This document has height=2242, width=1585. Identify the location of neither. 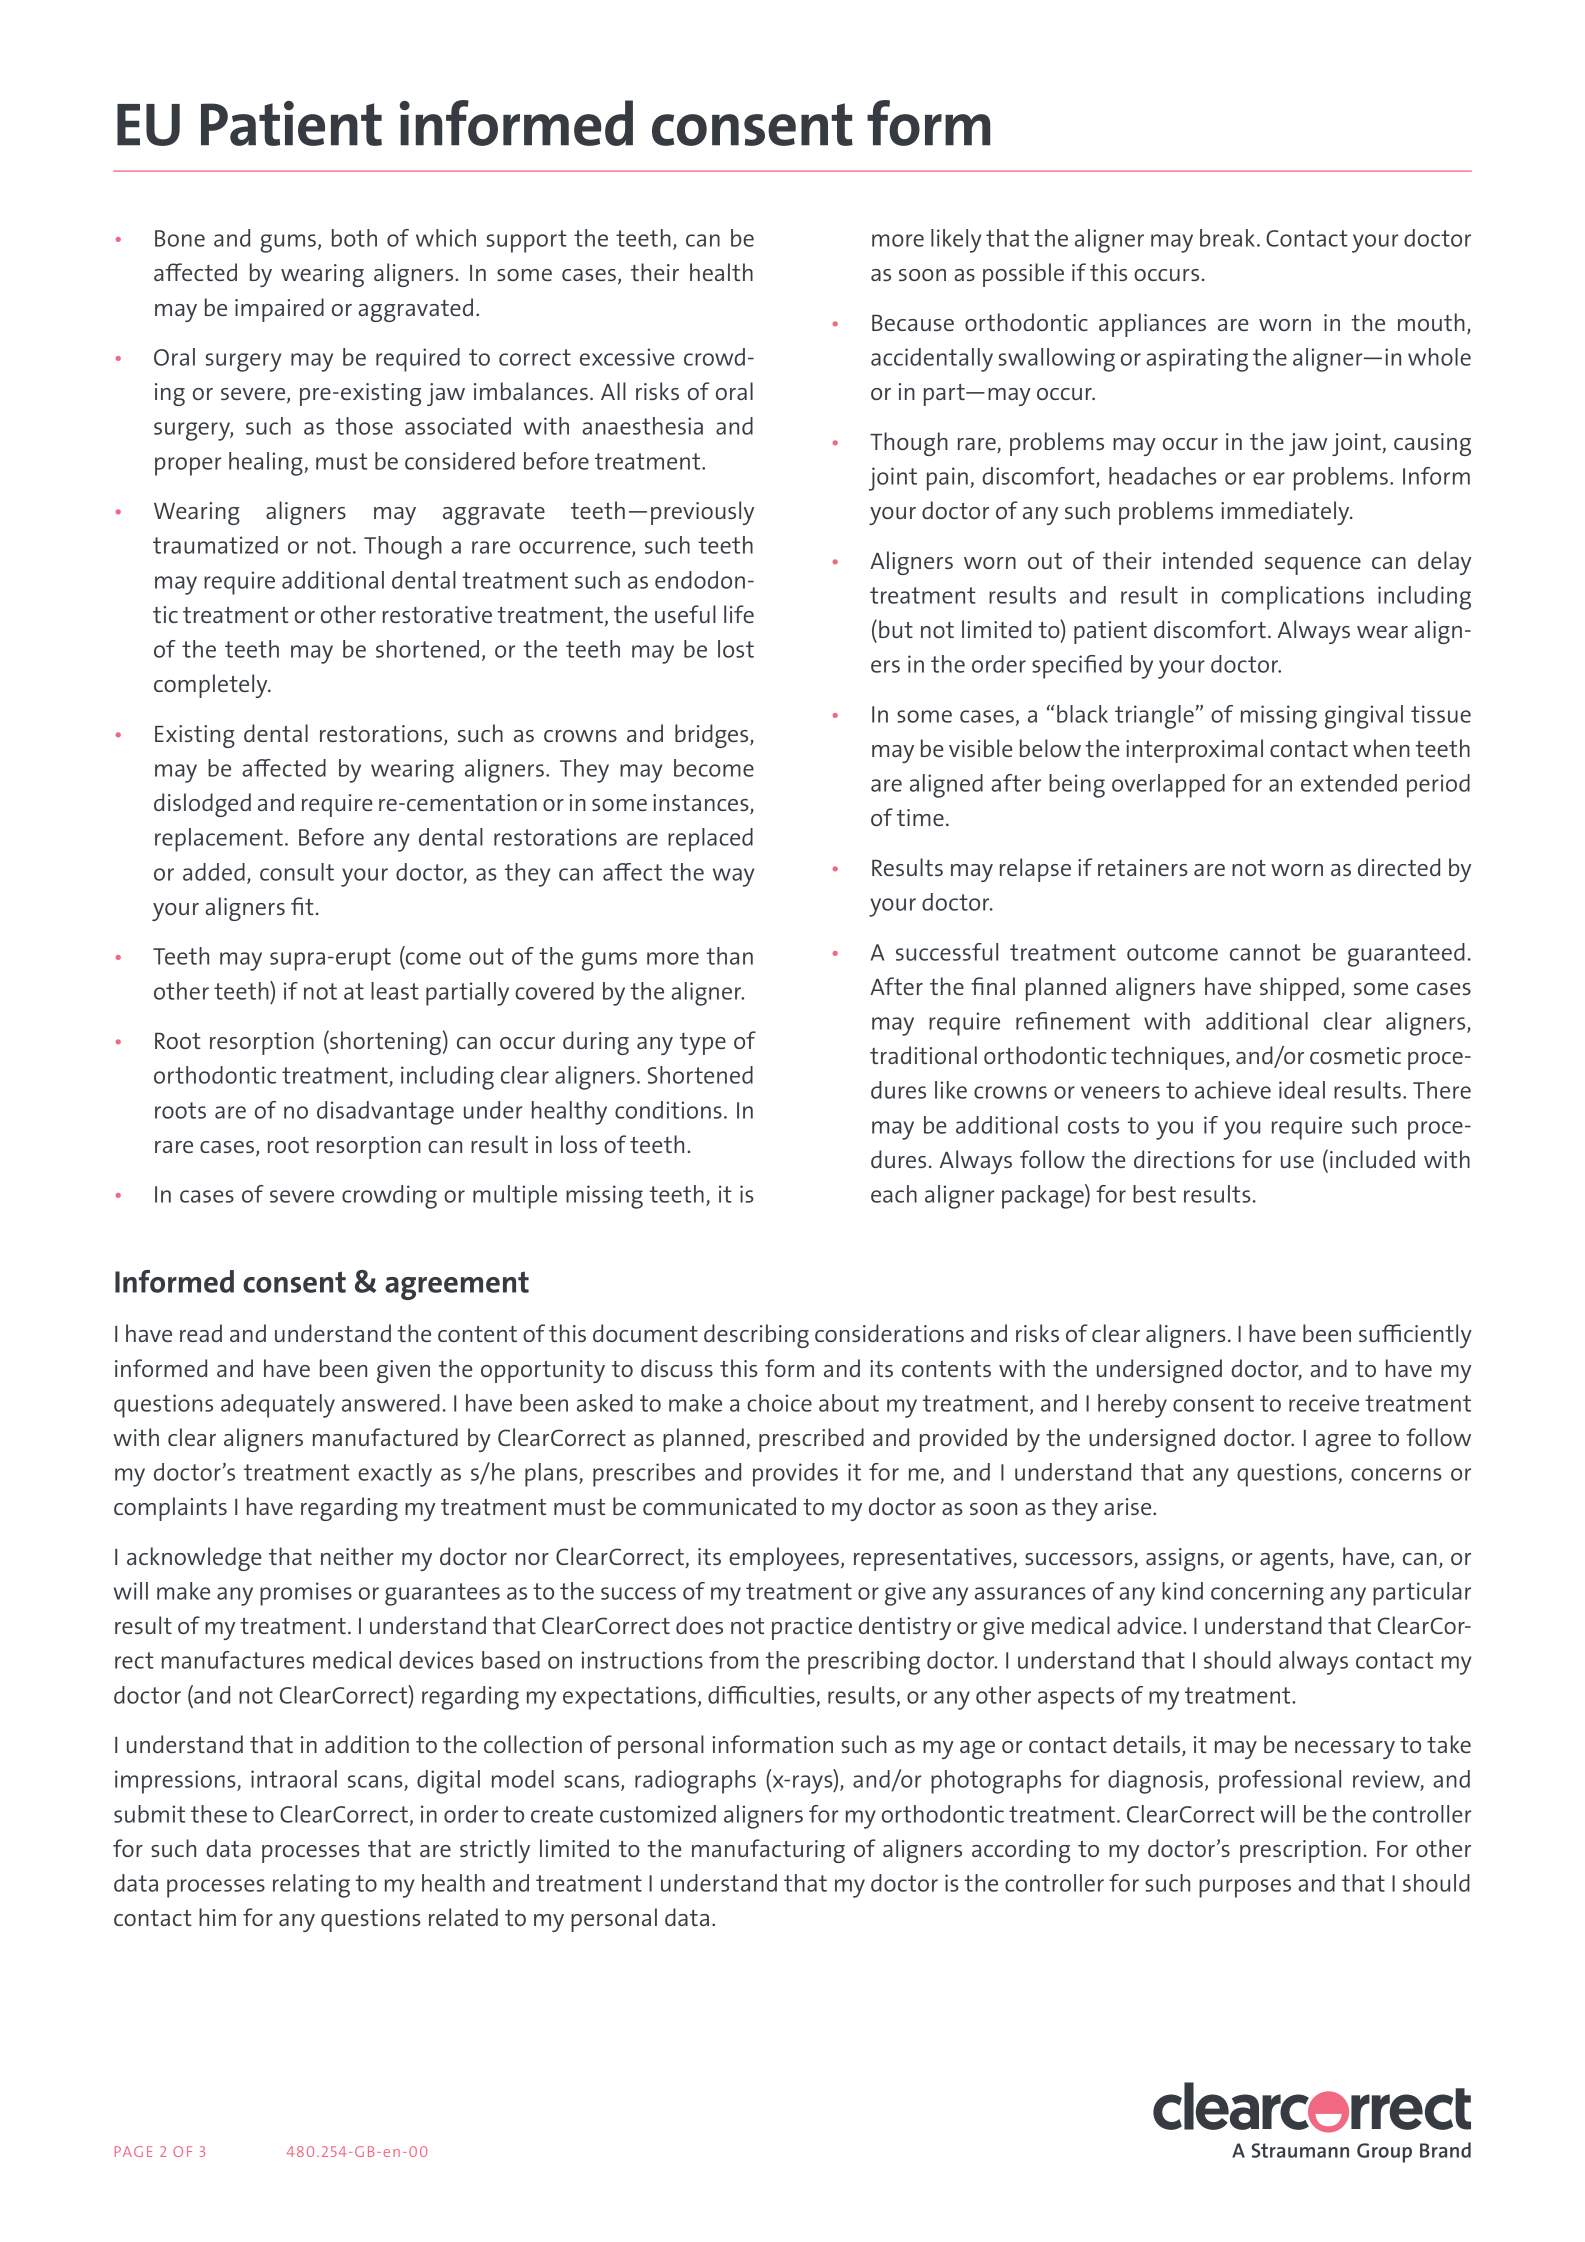
(357, 1556).
